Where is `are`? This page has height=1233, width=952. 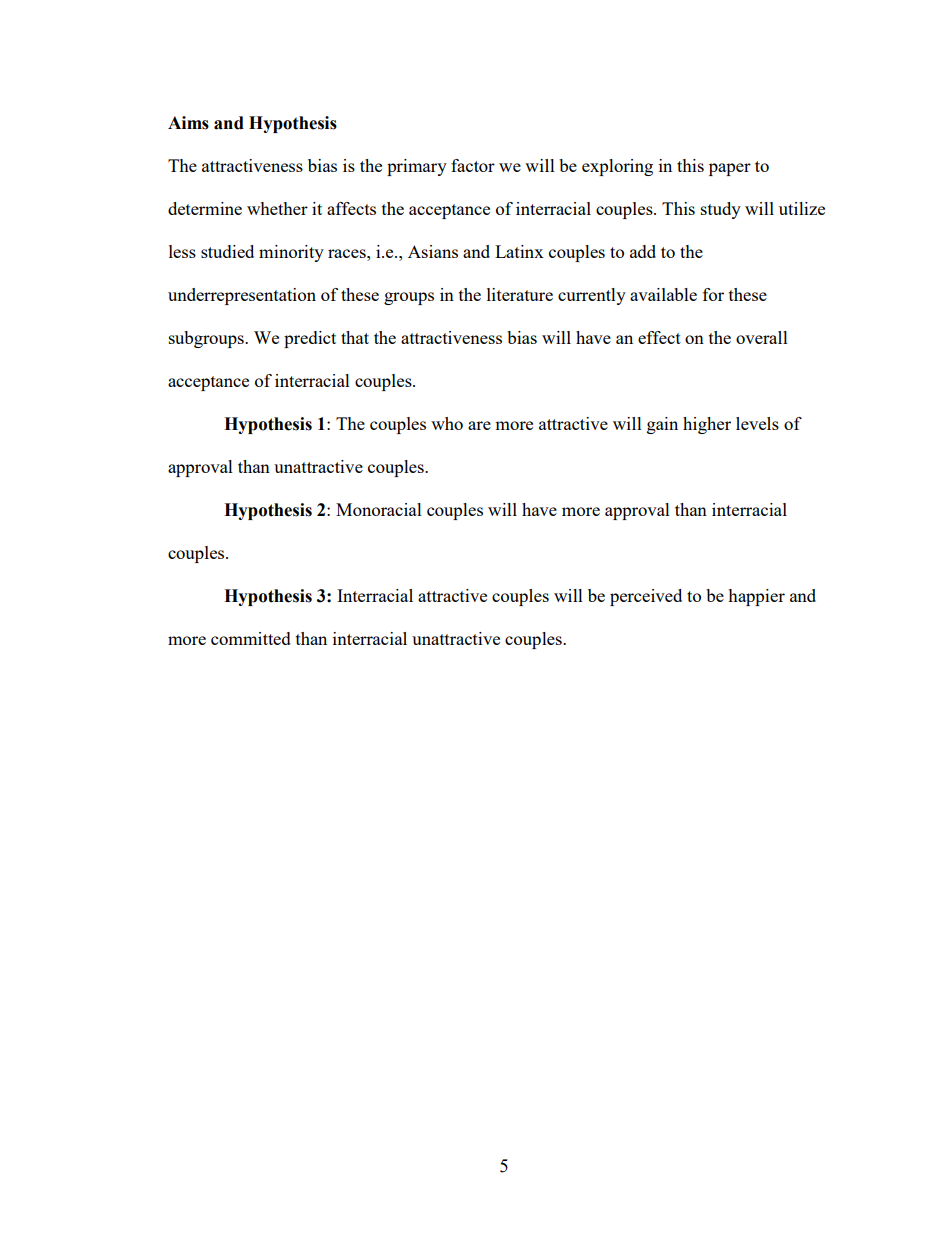 are is located at coordinates (479, 425).
